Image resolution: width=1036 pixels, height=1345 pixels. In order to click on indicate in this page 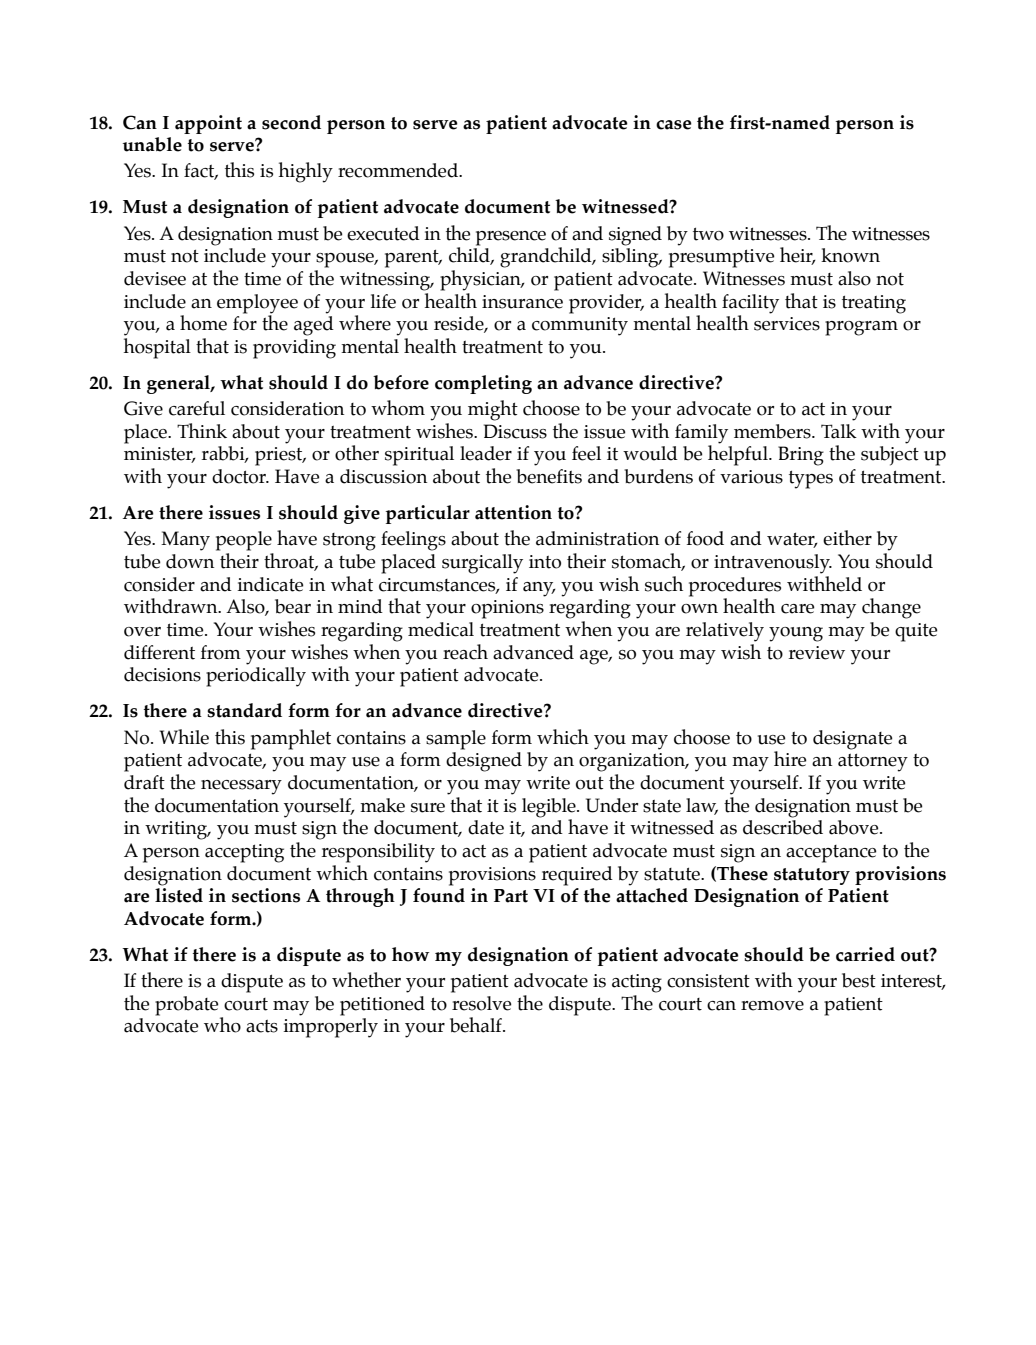, I will do `click(270, 584)`.
